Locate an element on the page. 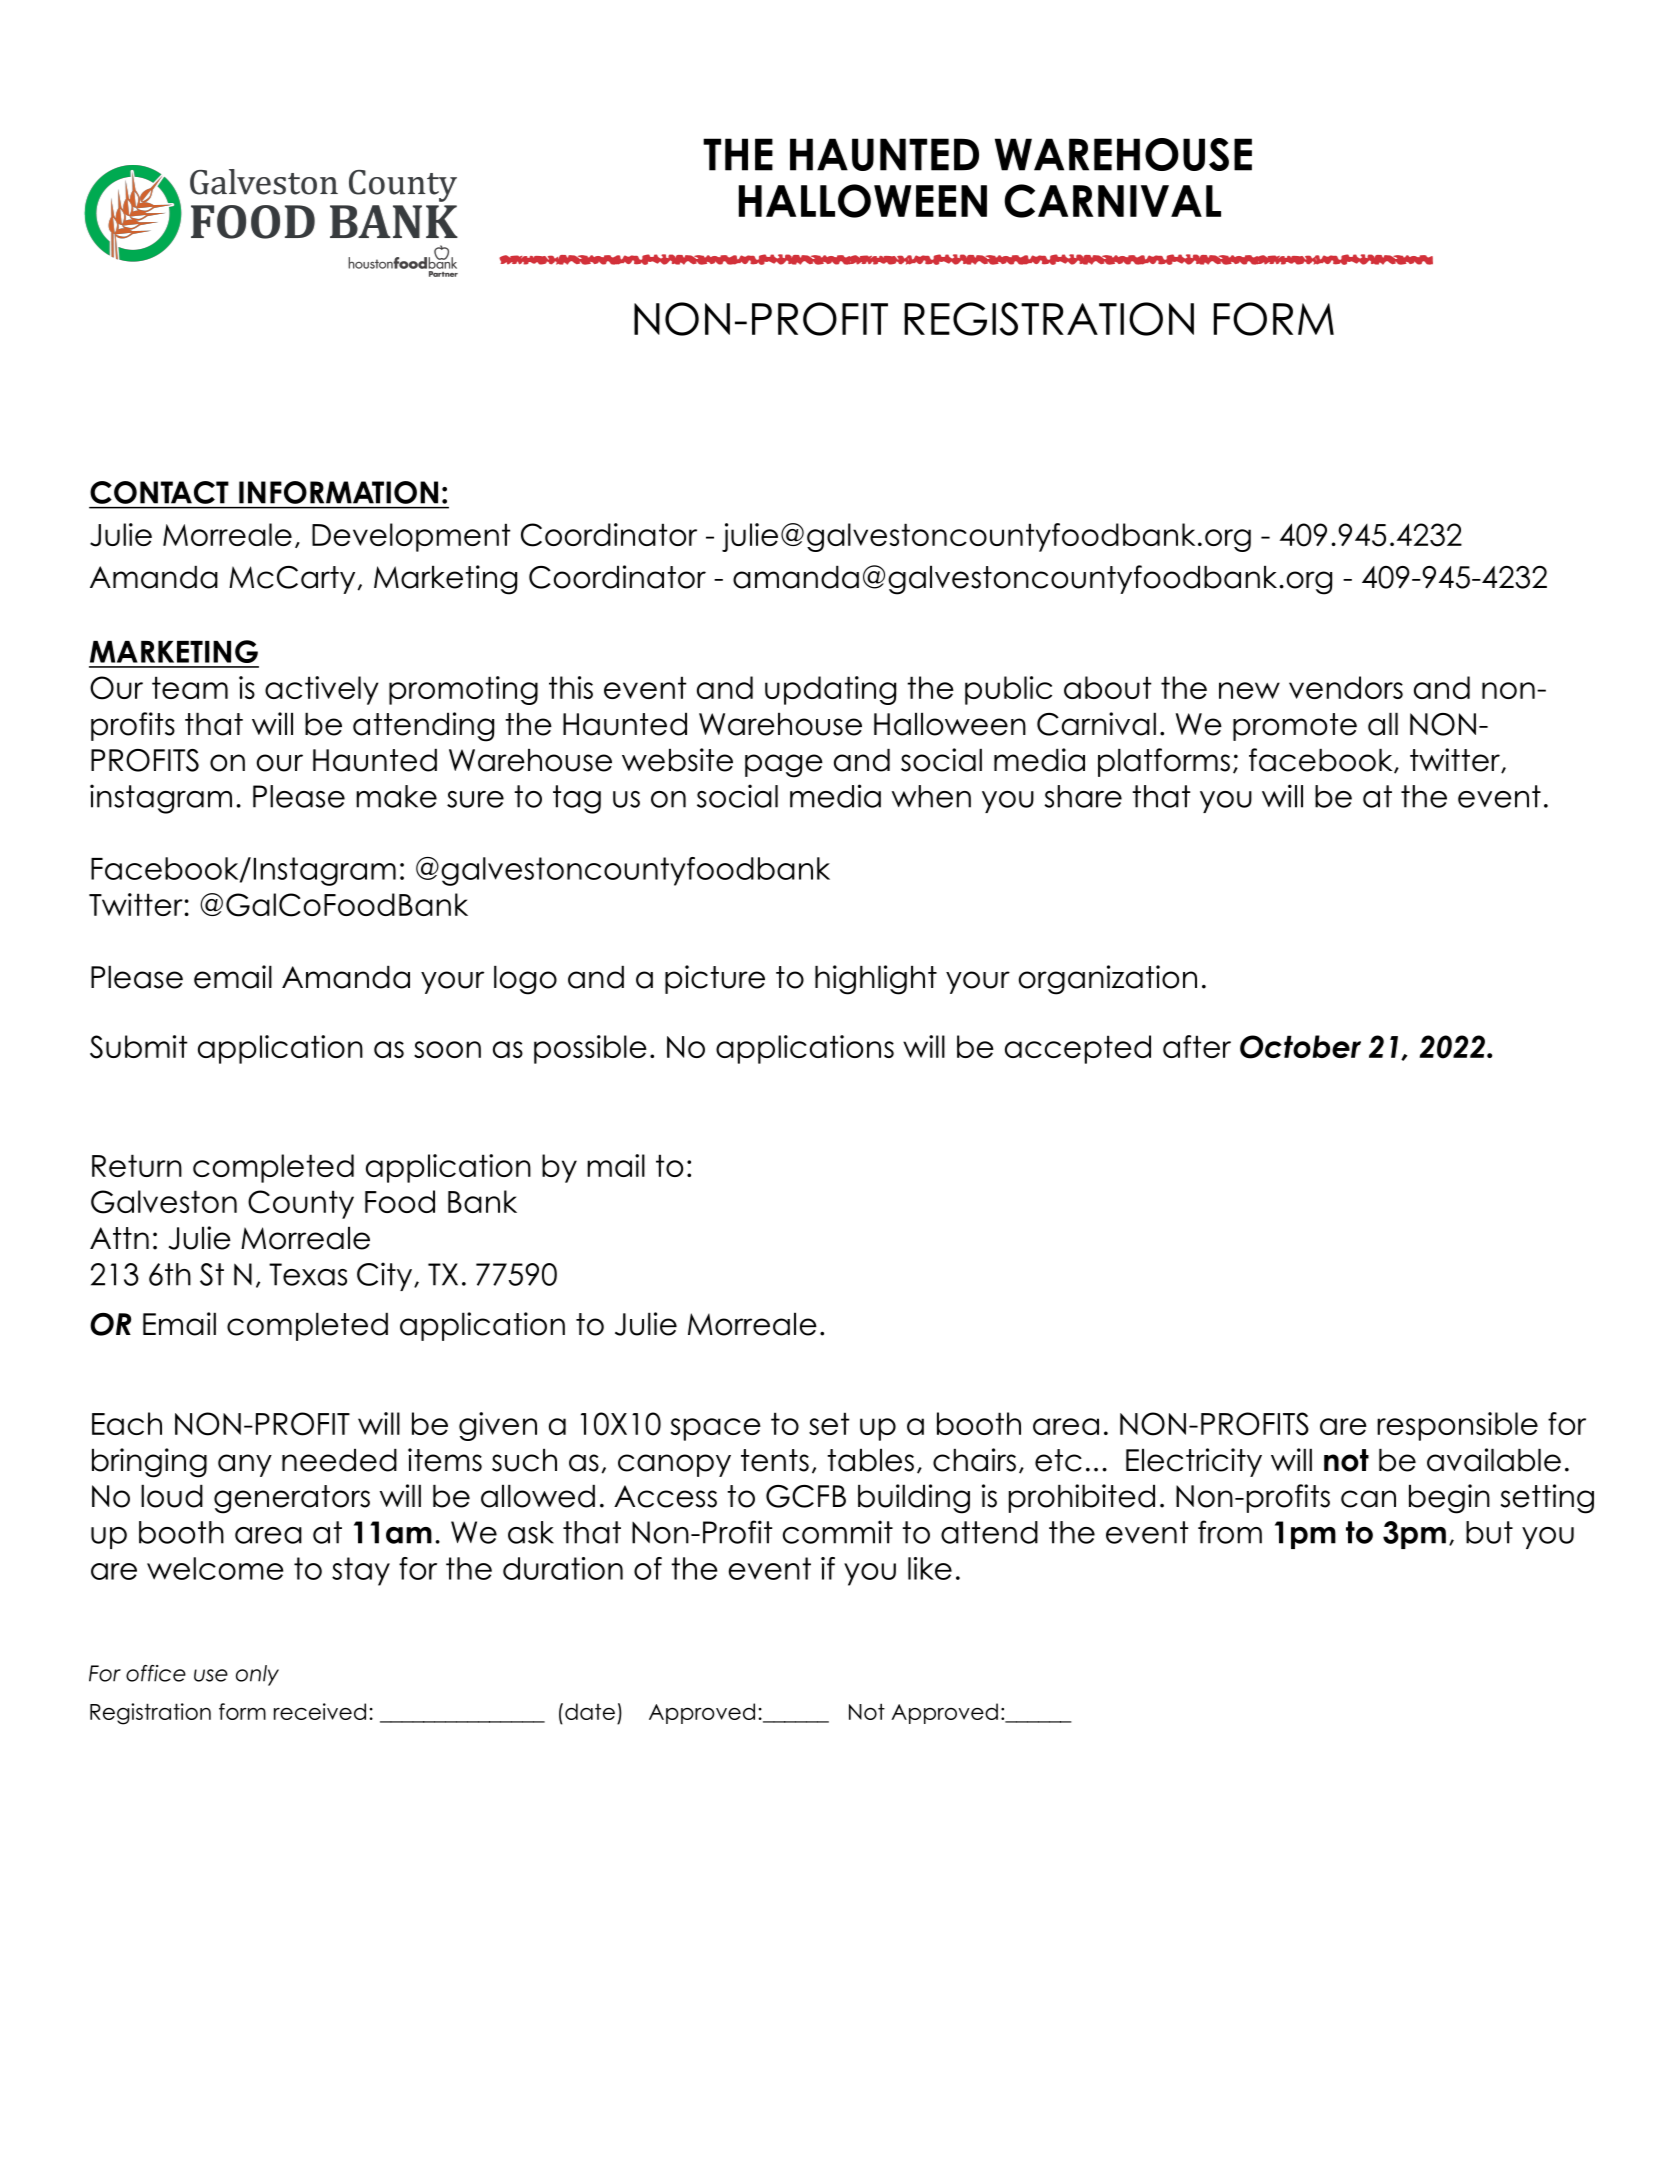 The image size is (1677, 2170). highlight is located at coordinates (876, 980).
